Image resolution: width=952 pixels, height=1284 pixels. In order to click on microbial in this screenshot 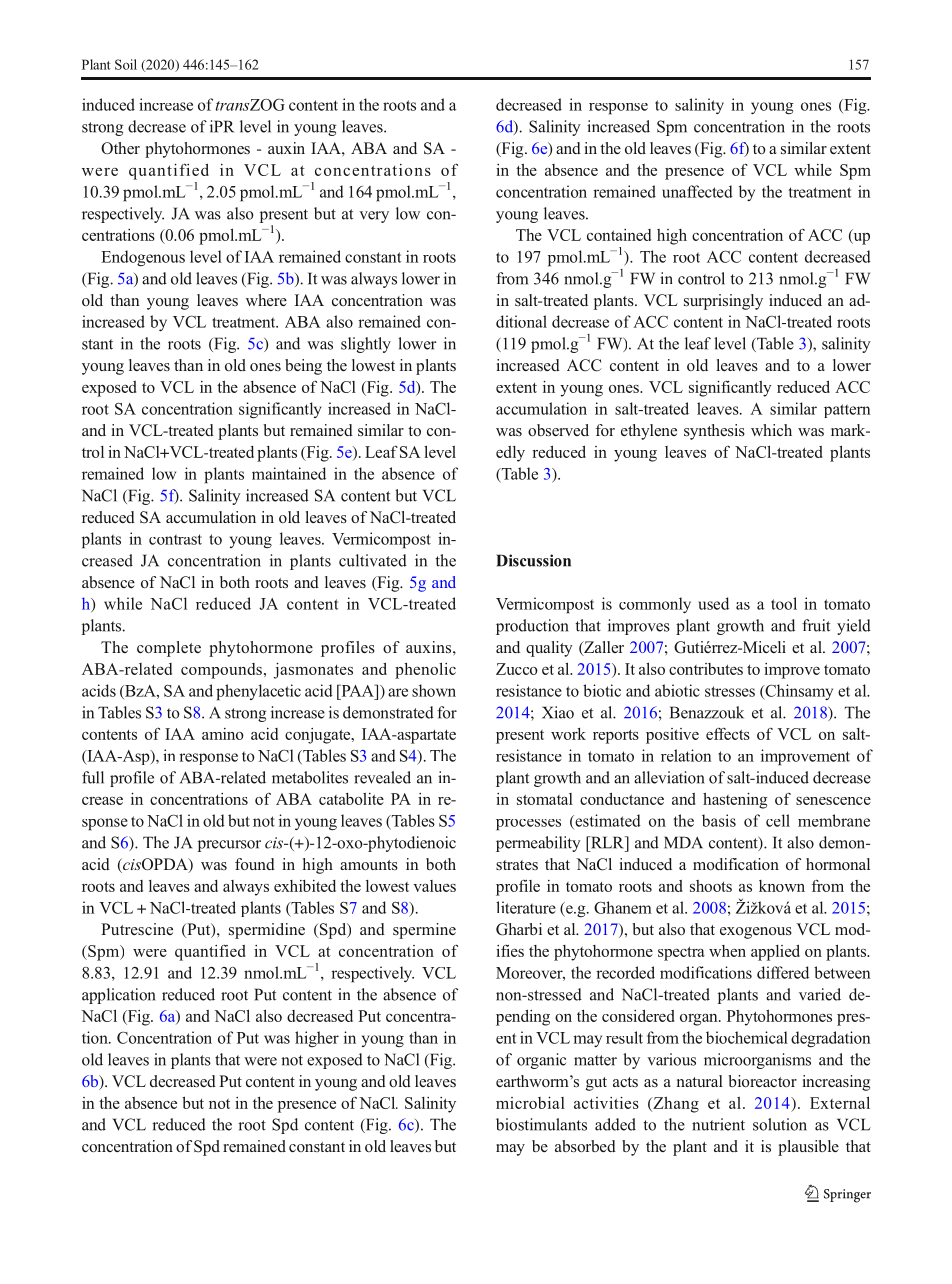, I will do `click(530, 1103)`.
